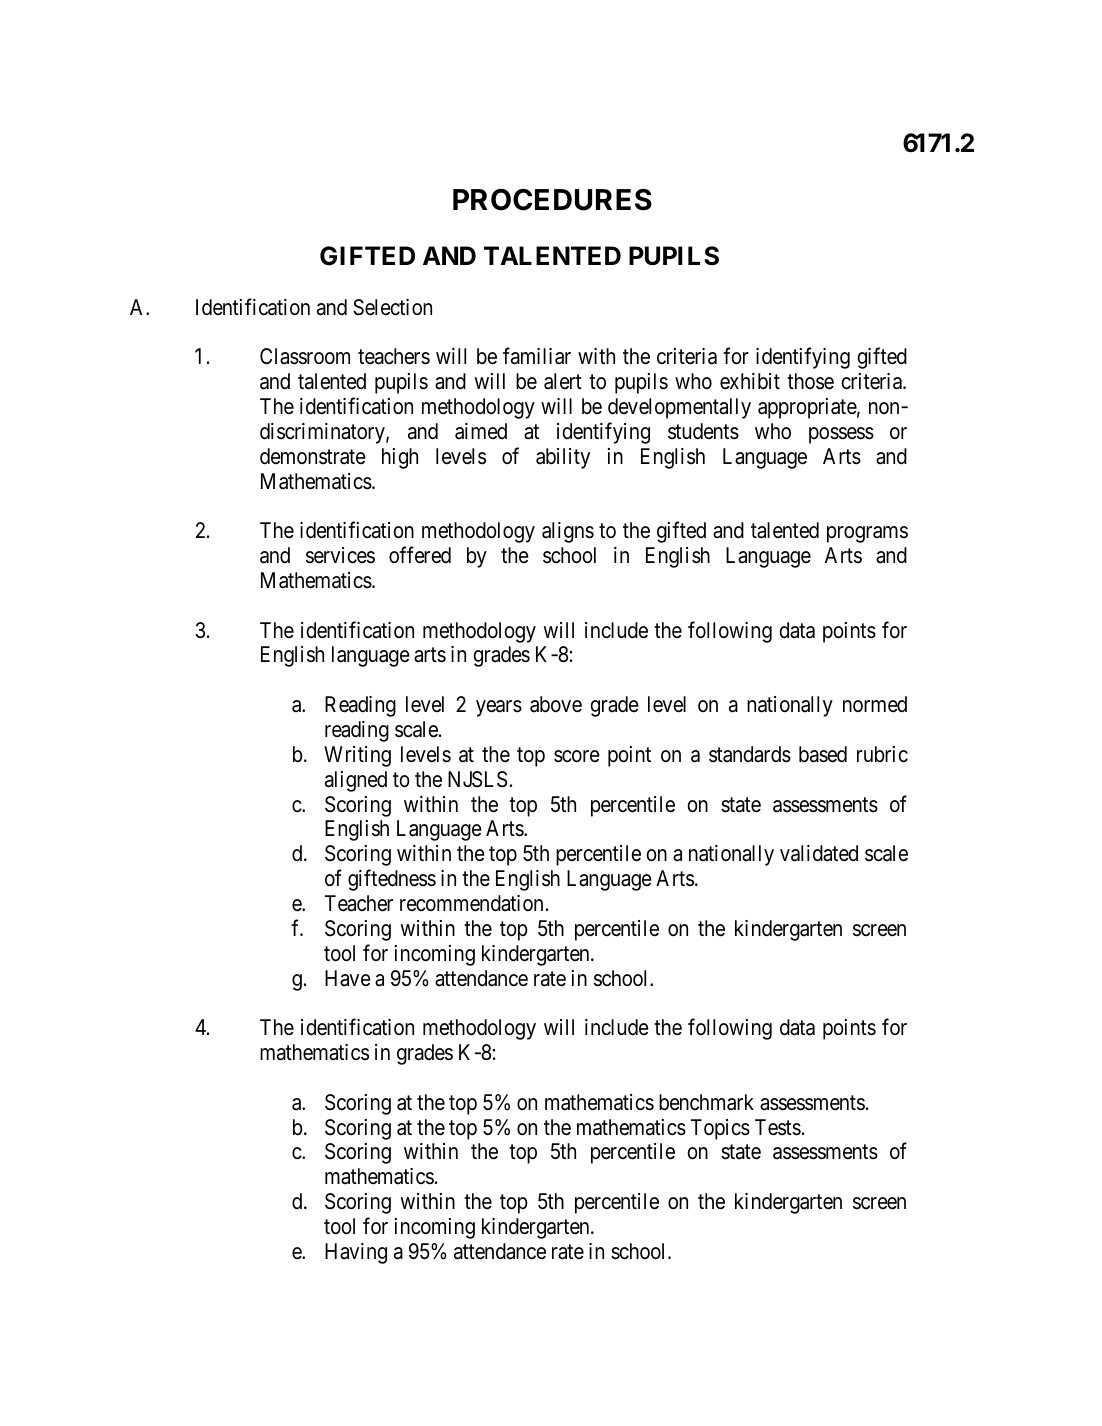 Image resolution: width=1102 pixels, height=1426 pixels. Describe the element at coordinates (356, 1253) in the page. I see `Having` at that location.
